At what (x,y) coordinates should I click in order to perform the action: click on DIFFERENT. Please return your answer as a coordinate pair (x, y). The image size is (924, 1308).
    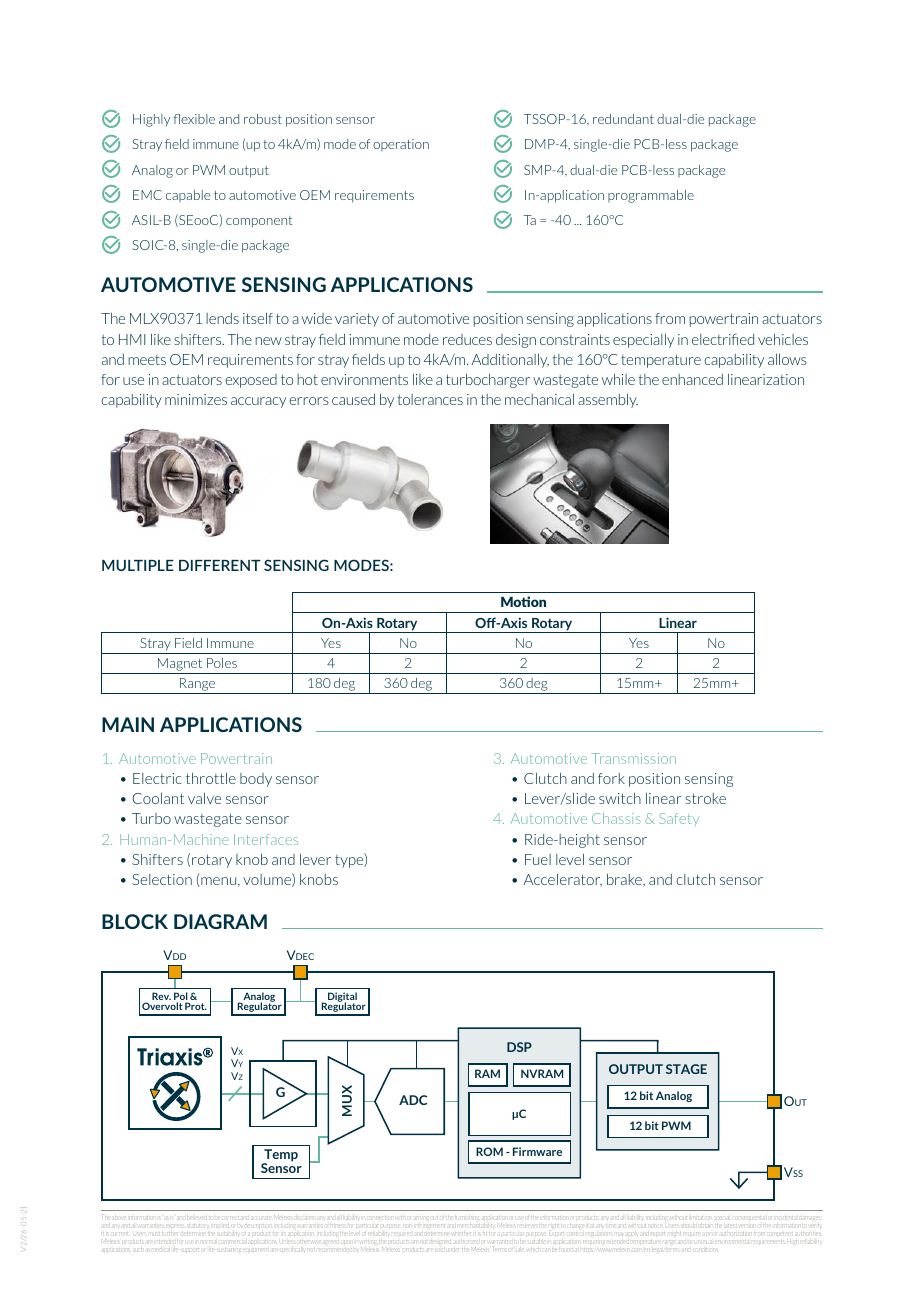
    Looking at the image, I should click on (220, 565).
